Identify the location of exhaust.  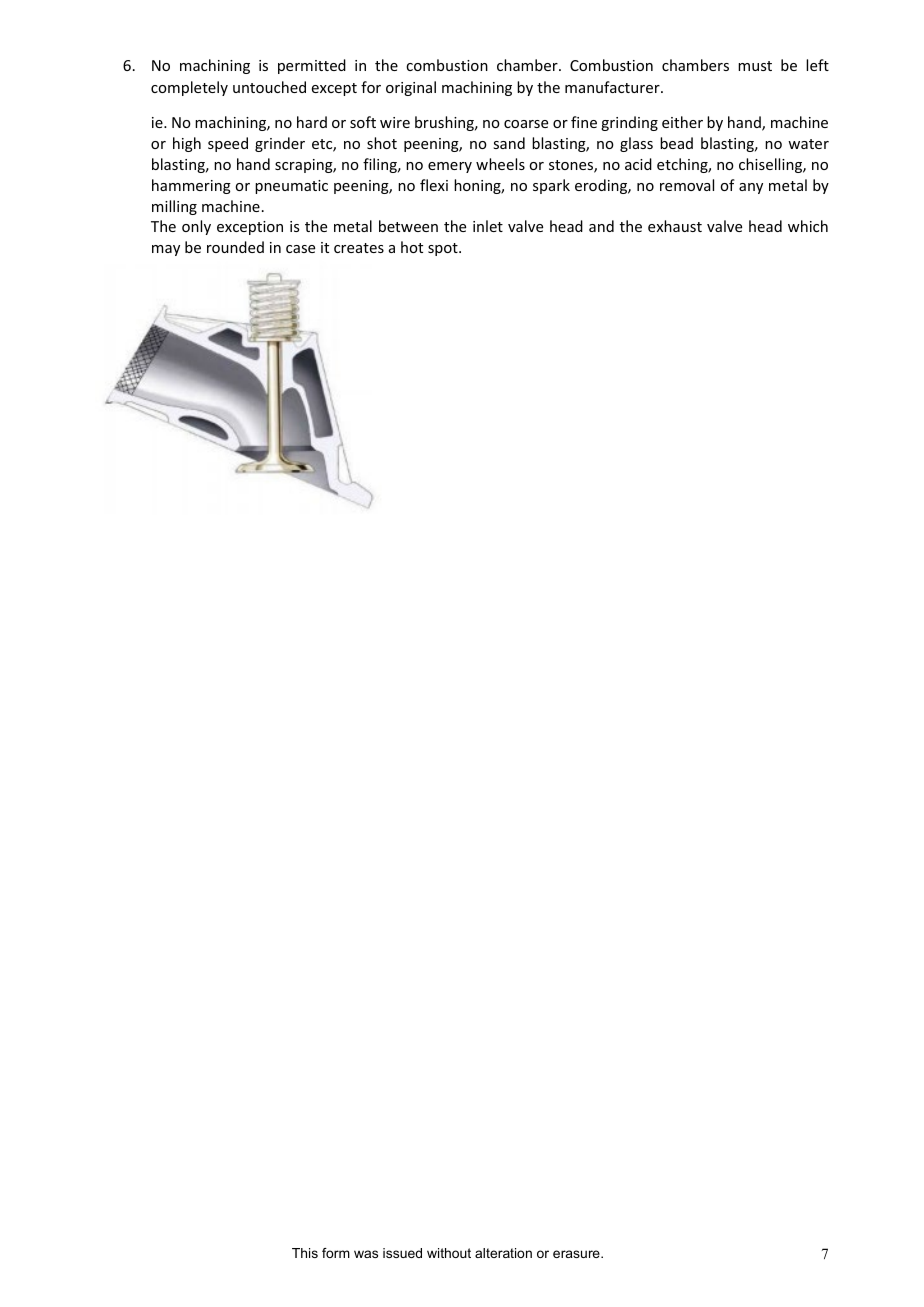
(675, 226).
